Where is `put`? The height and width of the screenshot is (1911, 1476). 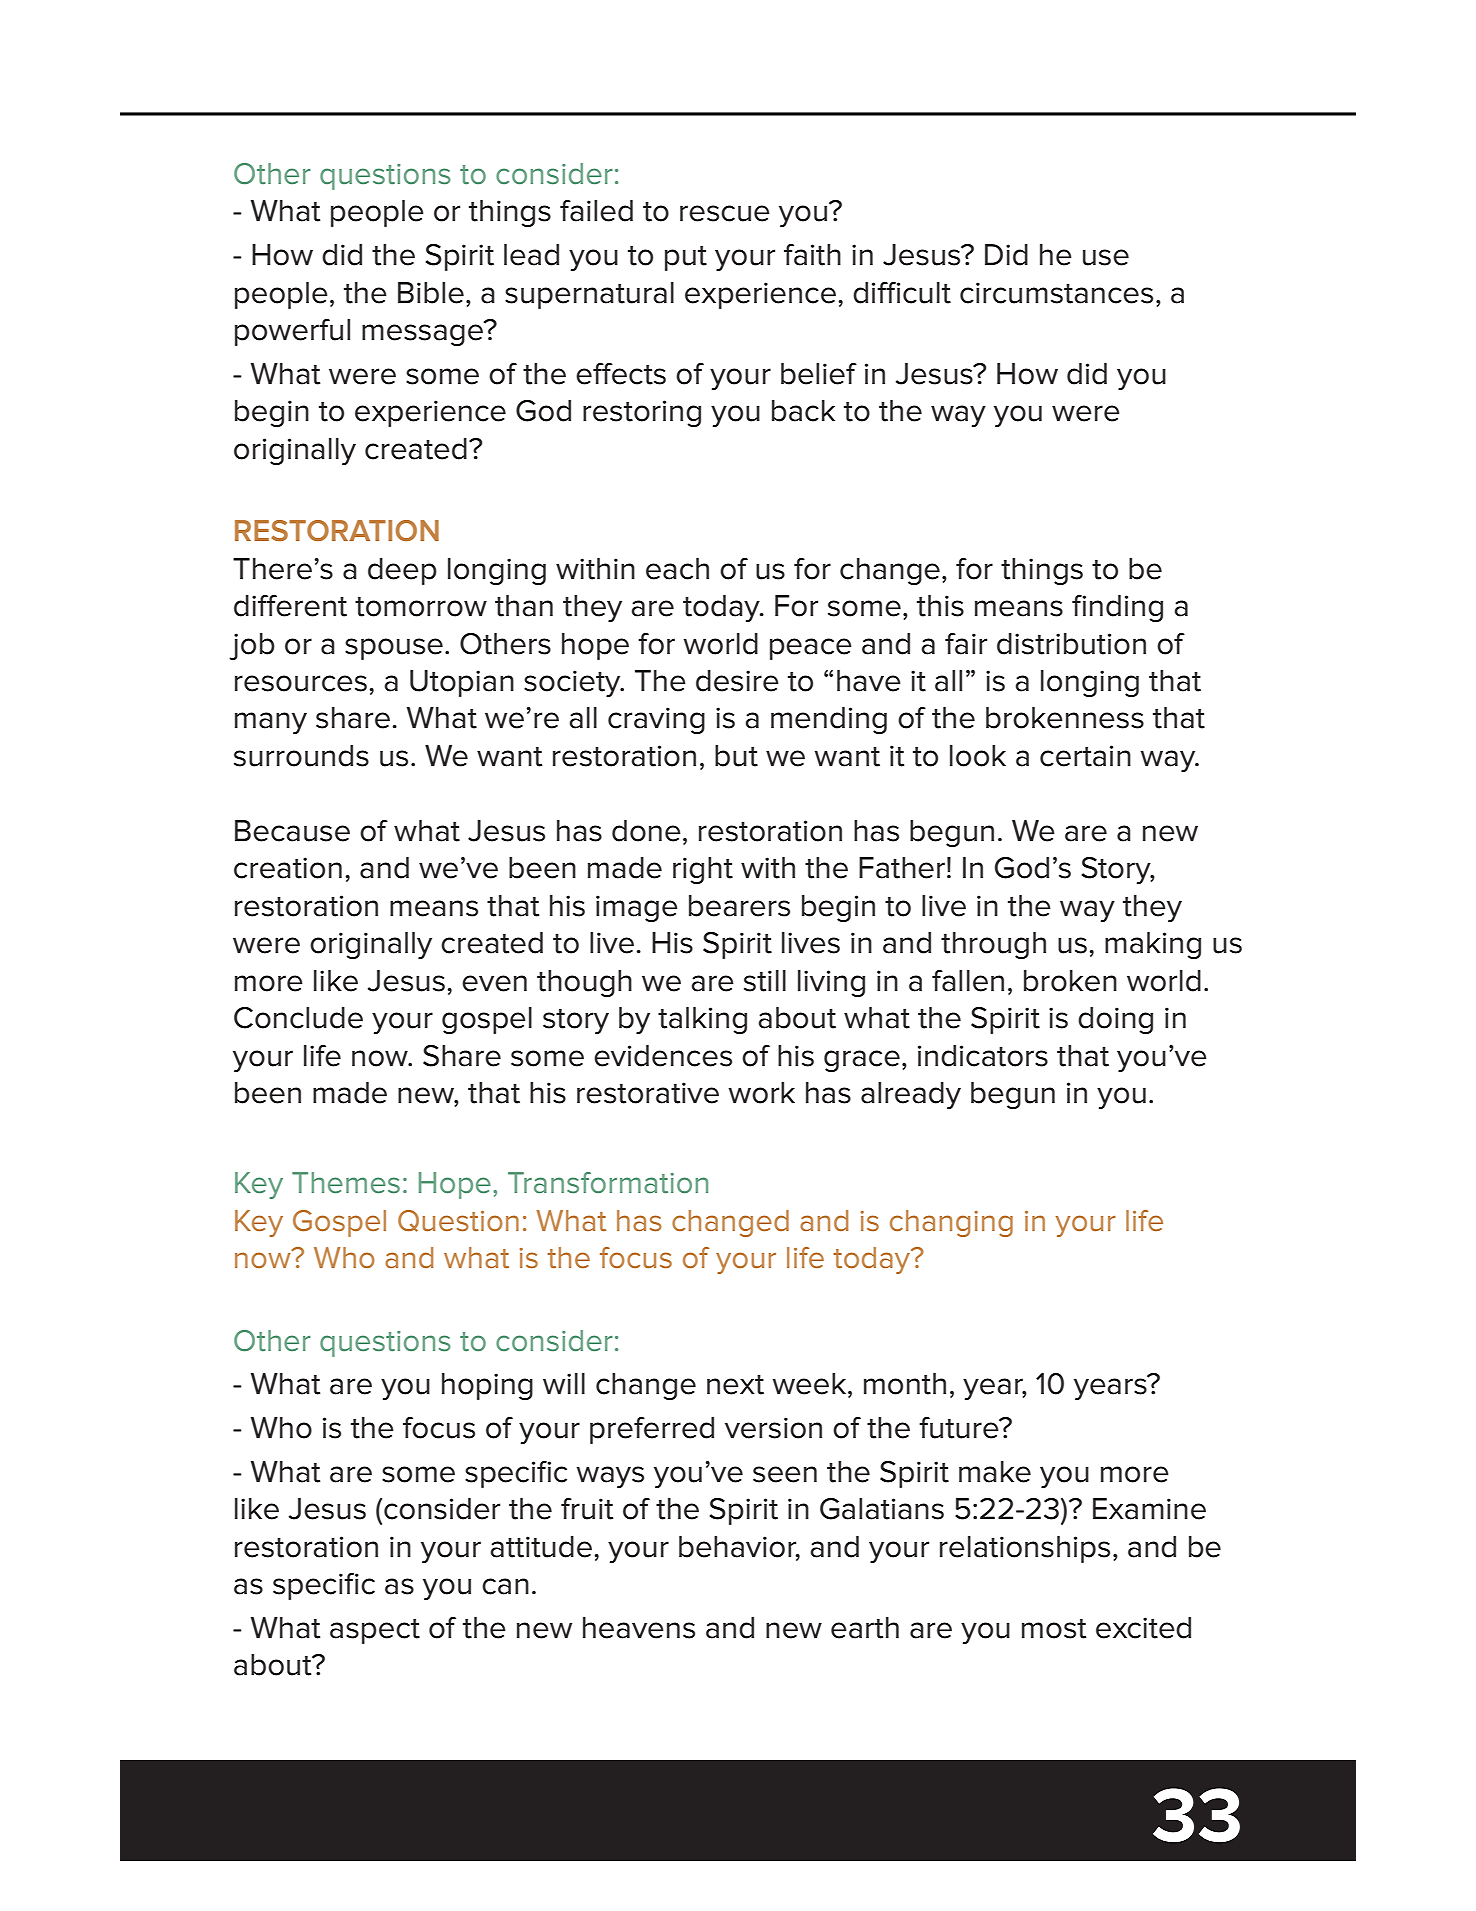
put is located at coordinates (686, 258).
